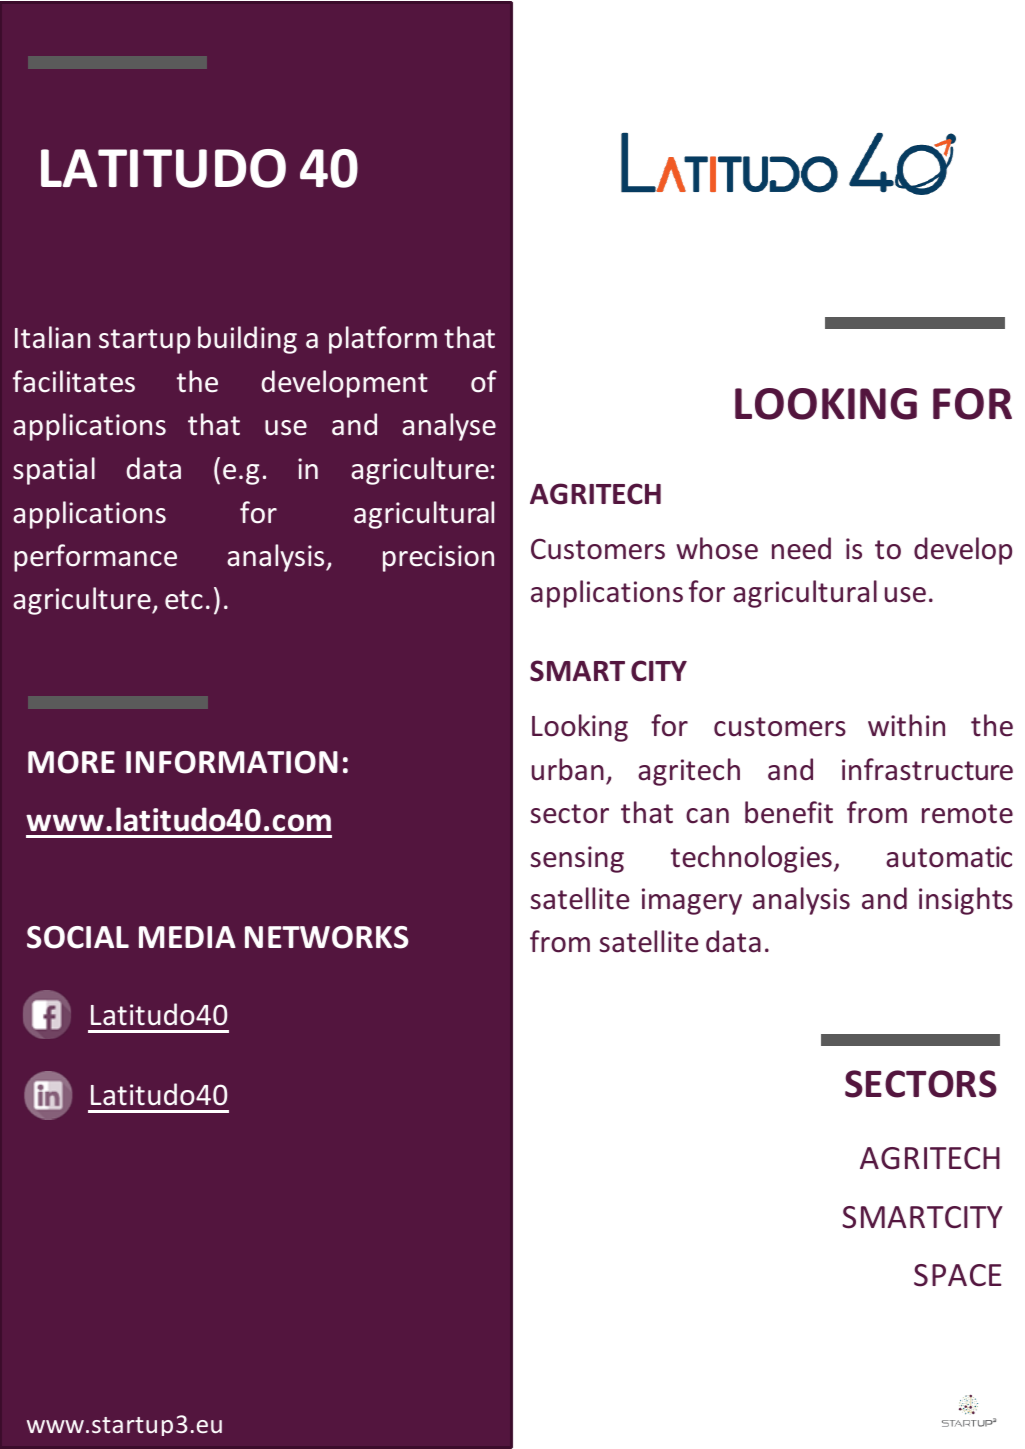  What do you see at coordinates (327, 937) in the document?
I see `NETWORKS` at bounding box center [327, 937].
